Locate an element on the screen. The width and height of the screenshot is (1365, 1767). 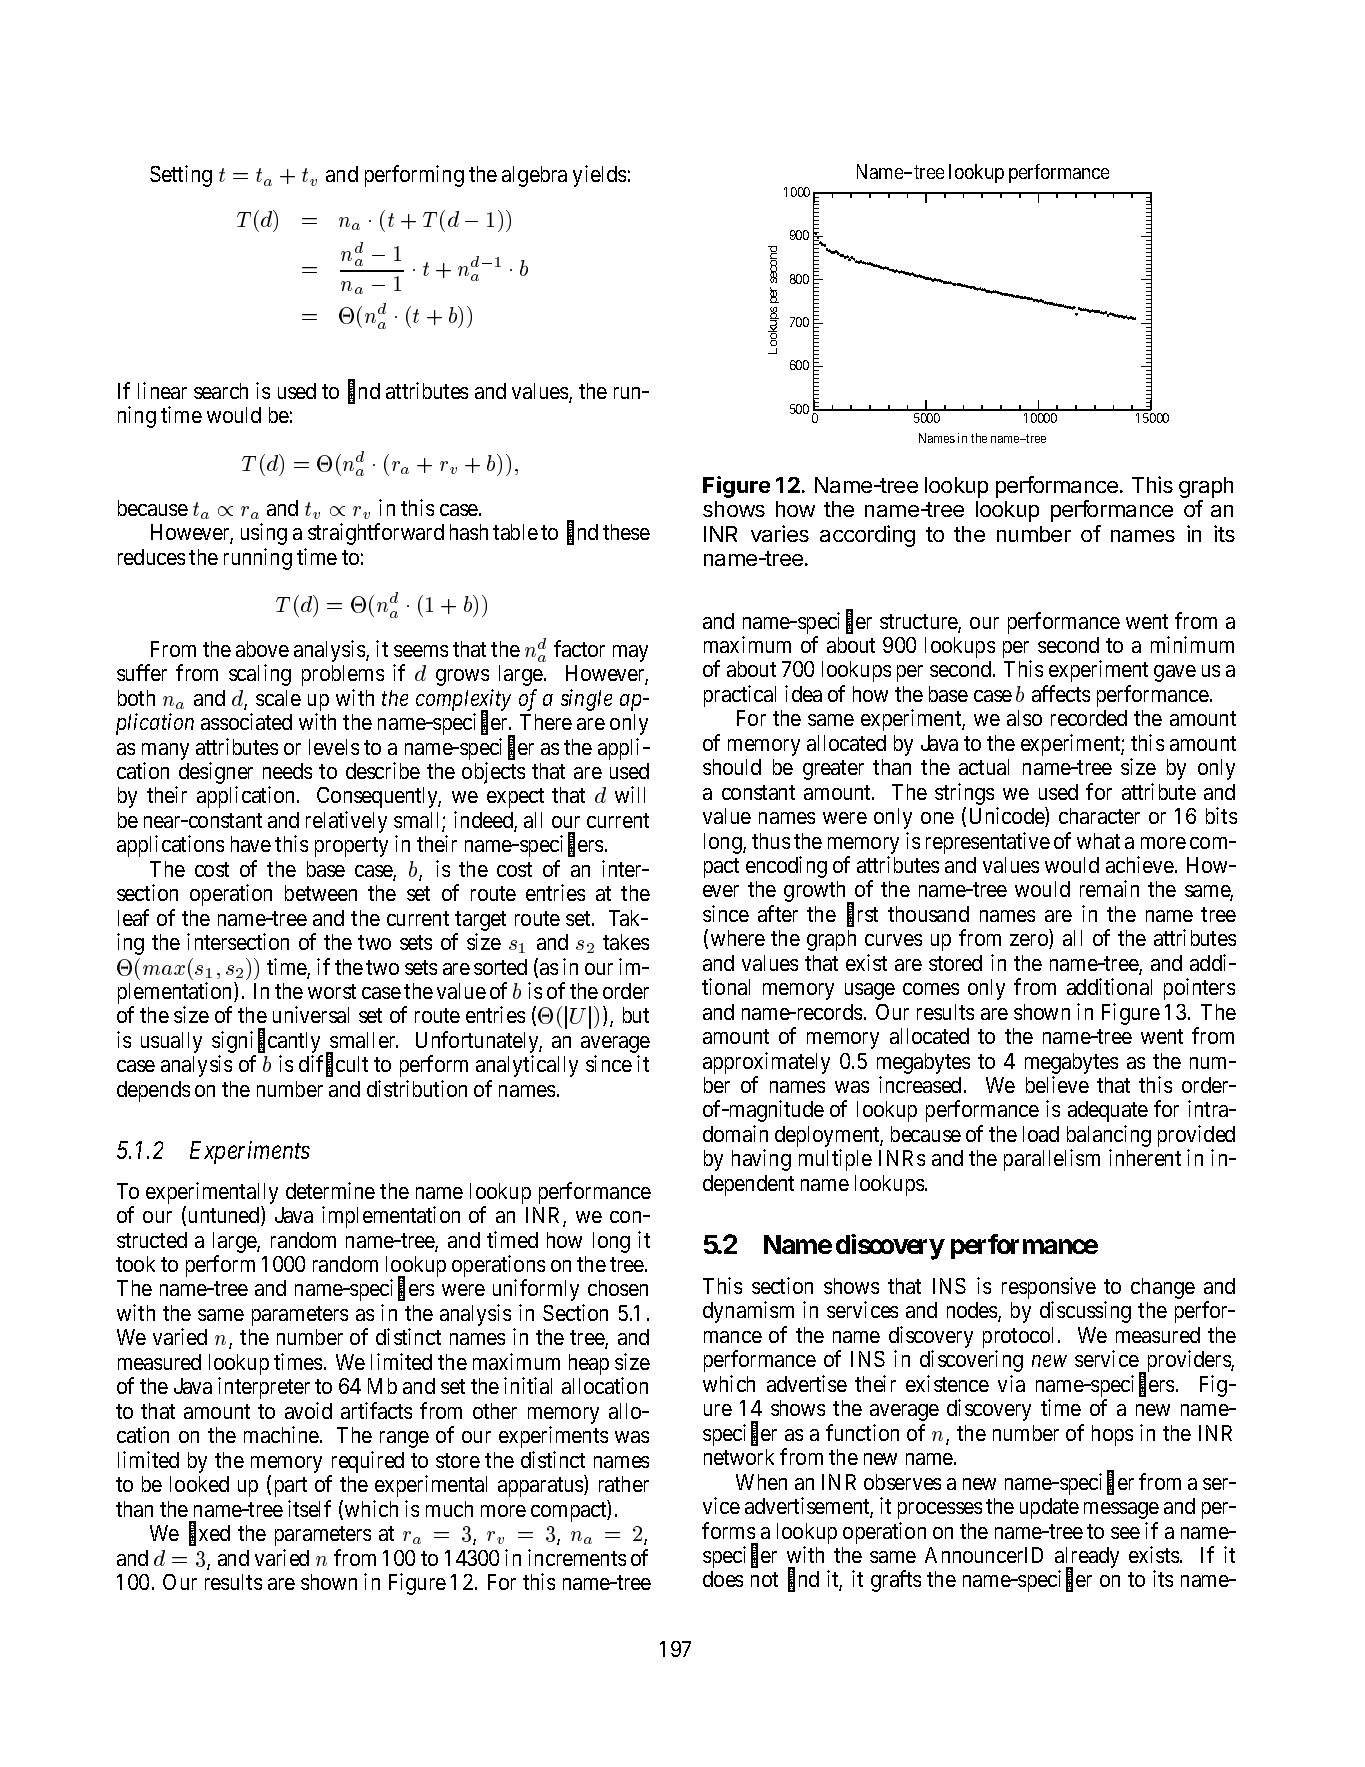
adequate is located at coordinates (1108, 1111).
